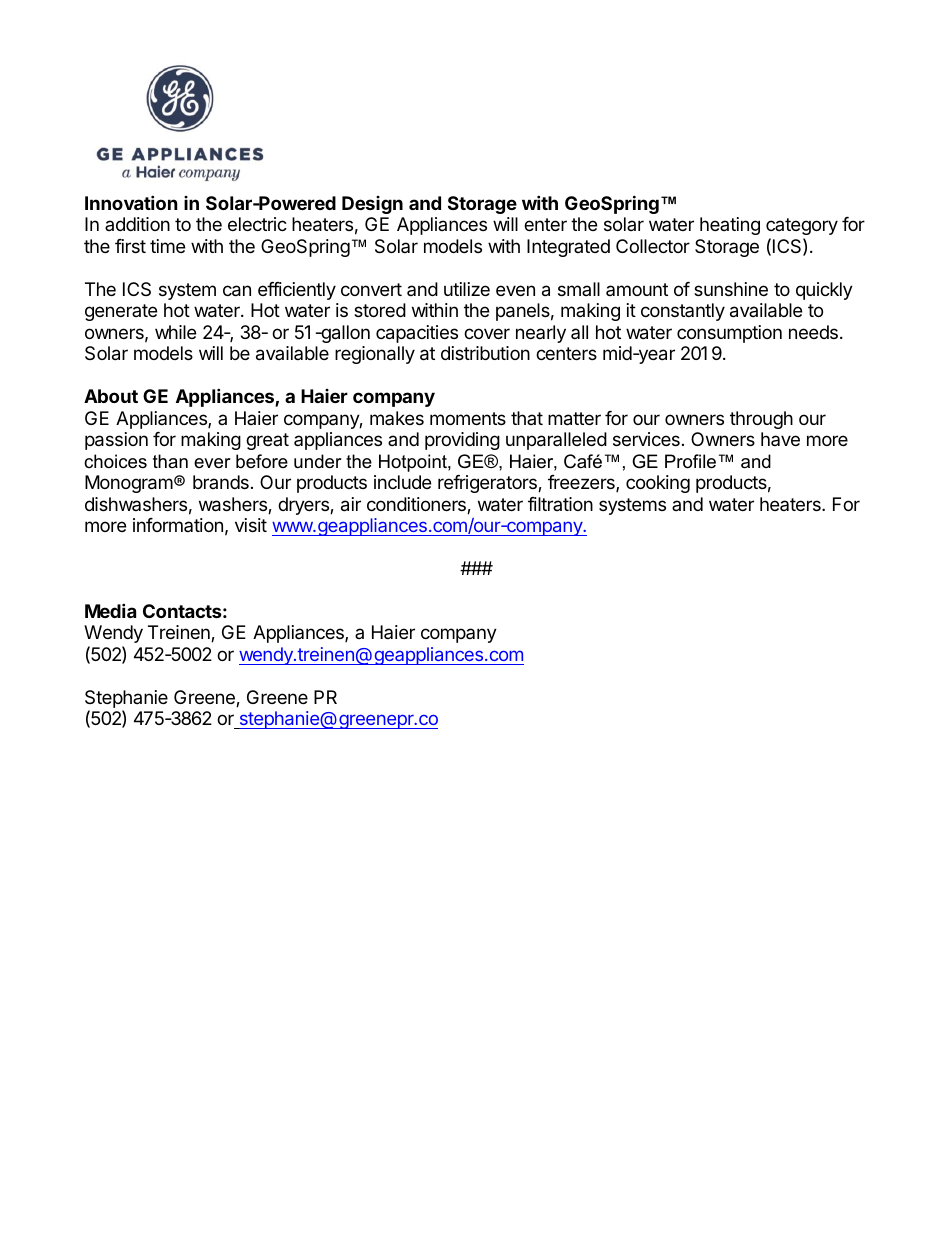 The height and width of the image is (1233, 952). I want to click on Design, so click(372, 205).
